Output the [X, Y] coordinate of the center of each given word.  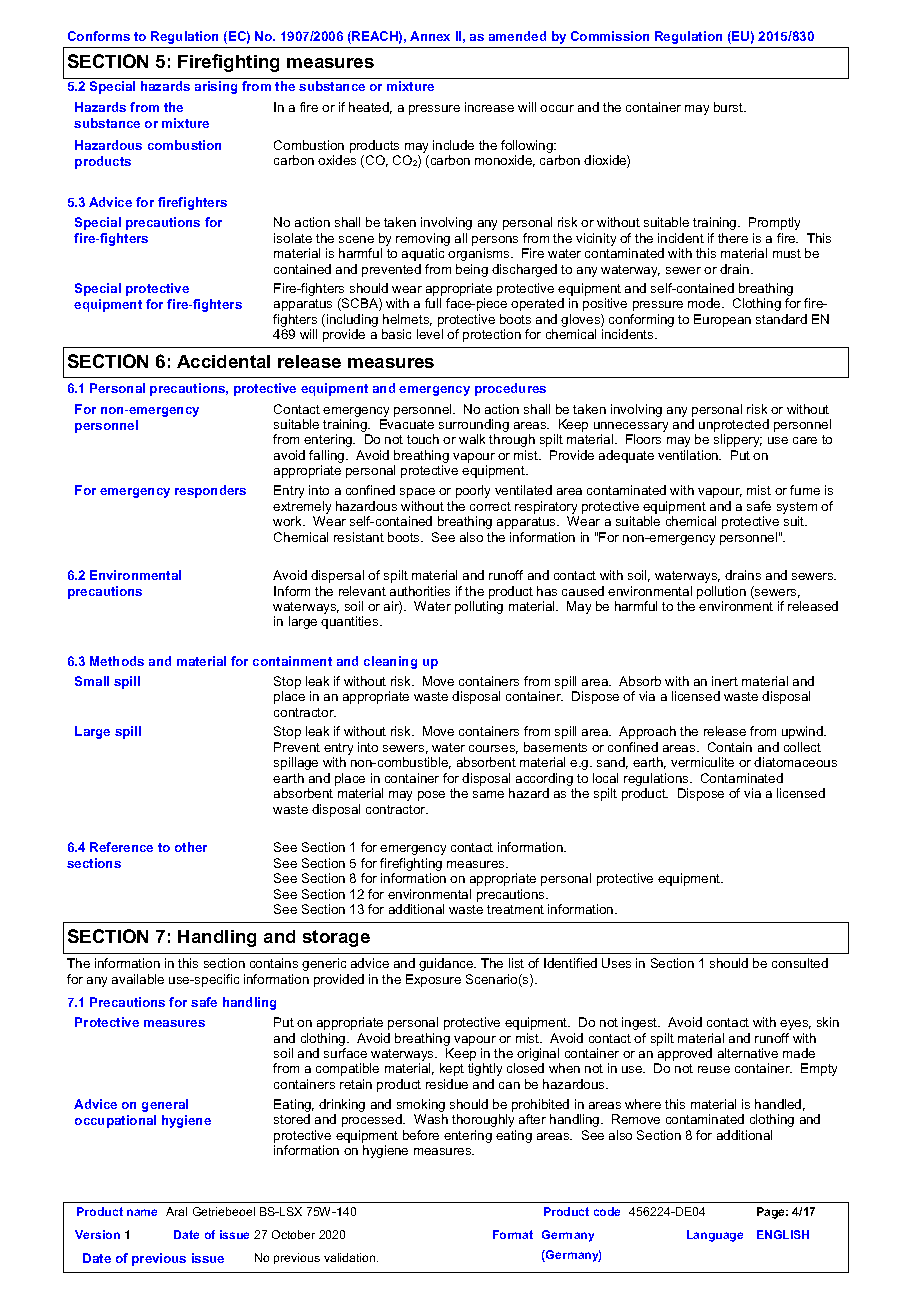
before [421, 1135]
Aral [176, 1211]
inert [725, 681]
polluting [479, 607]
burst [730, 107]
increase [489, 107]
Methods [117, 661]
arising [216, 87]
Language [715, 1236]
